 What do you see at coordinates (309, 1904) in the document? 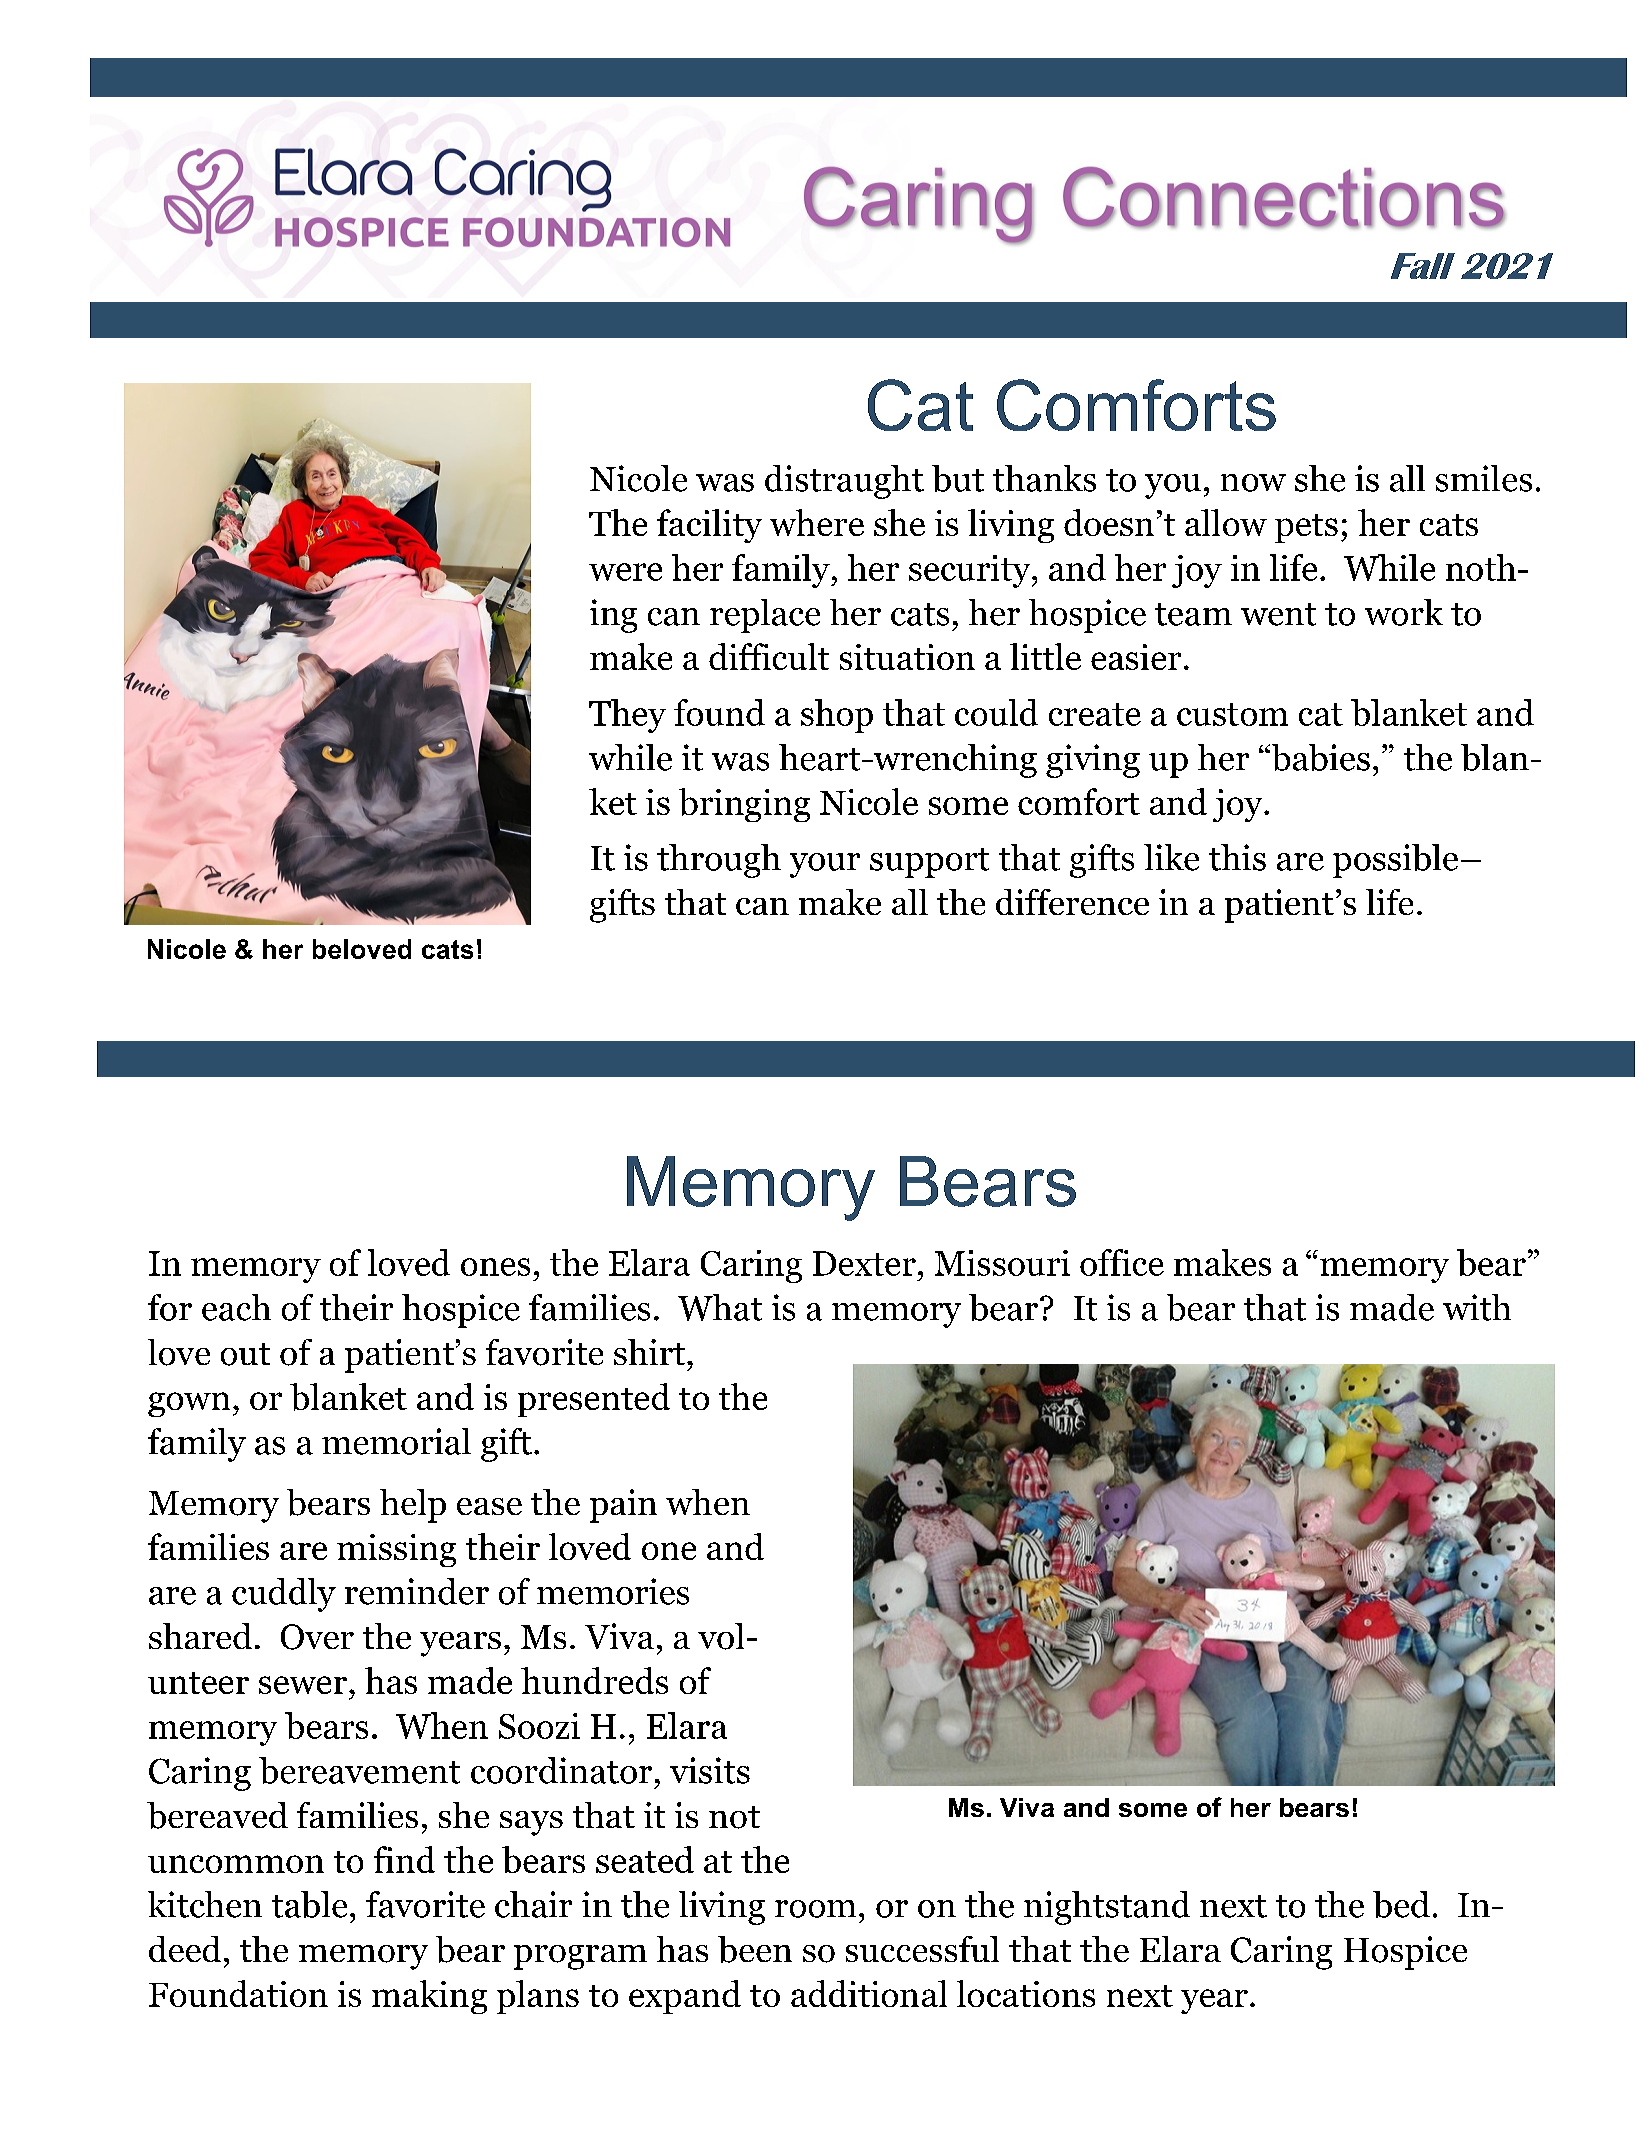
I see `table` at bounding box center [309, 1904].
